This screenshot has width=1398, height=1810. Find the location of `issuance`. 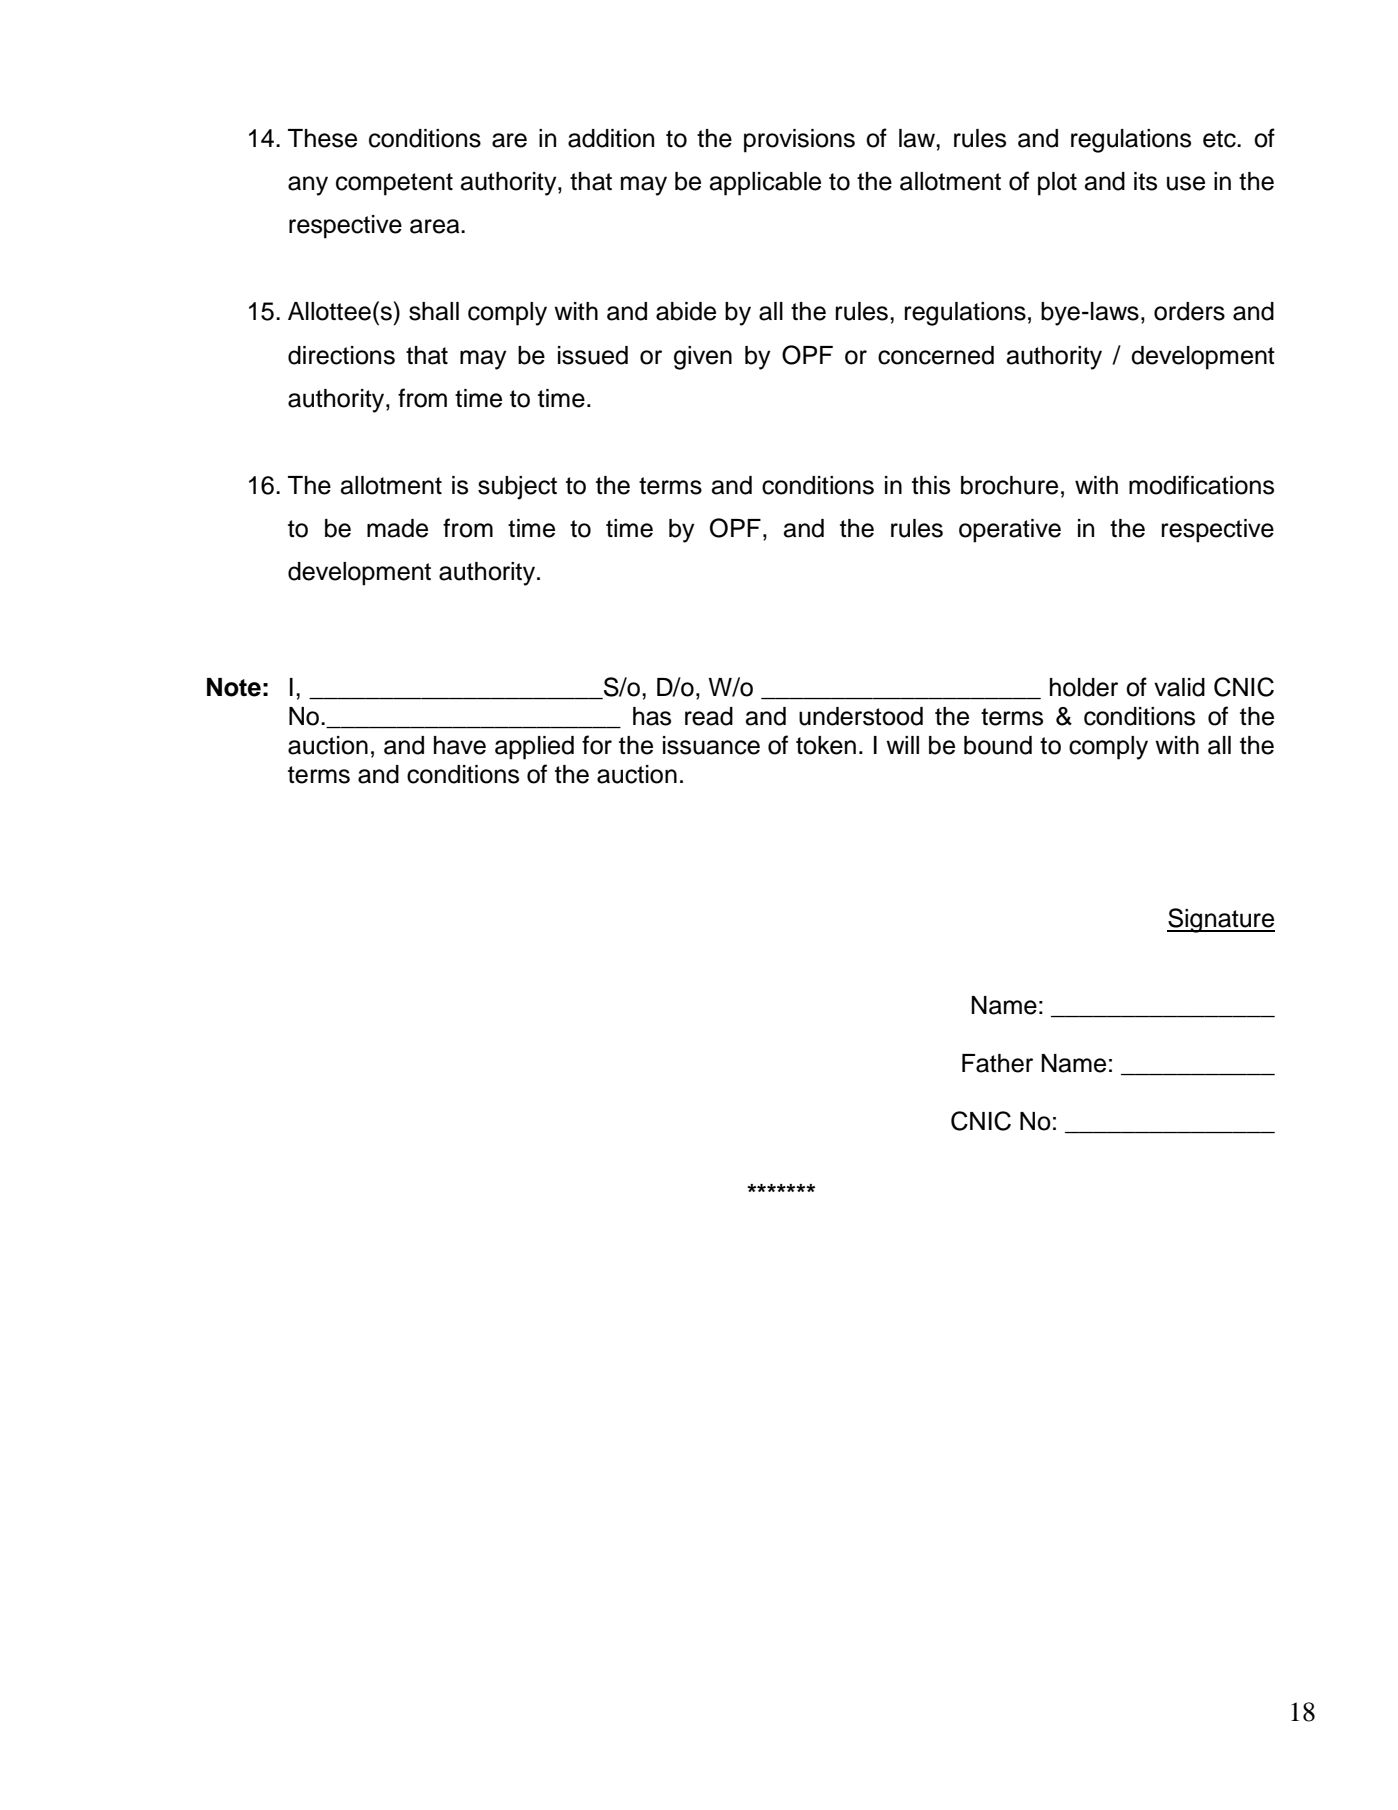

issuance is located at coordinates (711, 745).
